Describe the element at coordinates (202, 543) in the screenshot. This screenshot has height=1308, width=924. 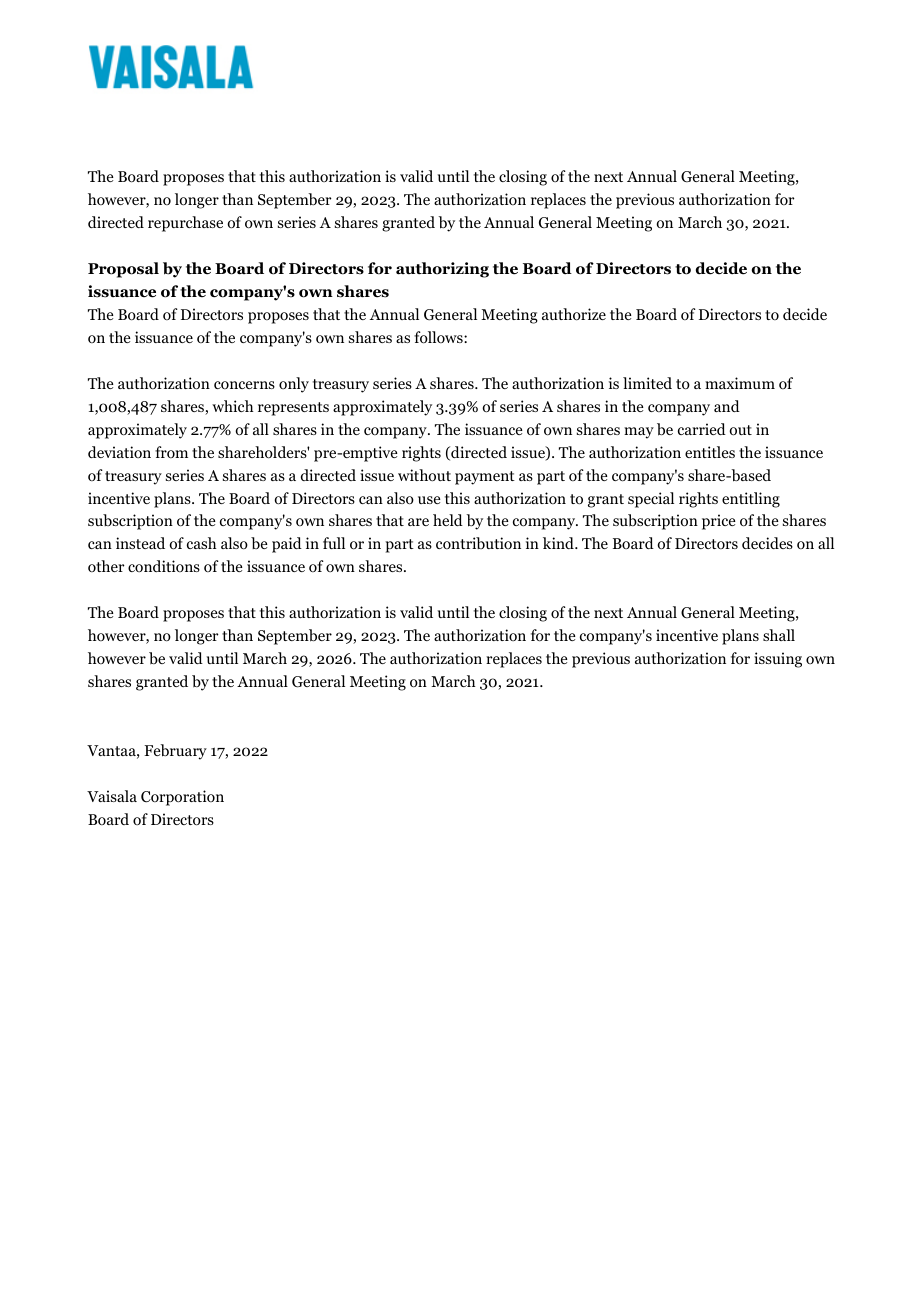
I see `cash` at that location.
